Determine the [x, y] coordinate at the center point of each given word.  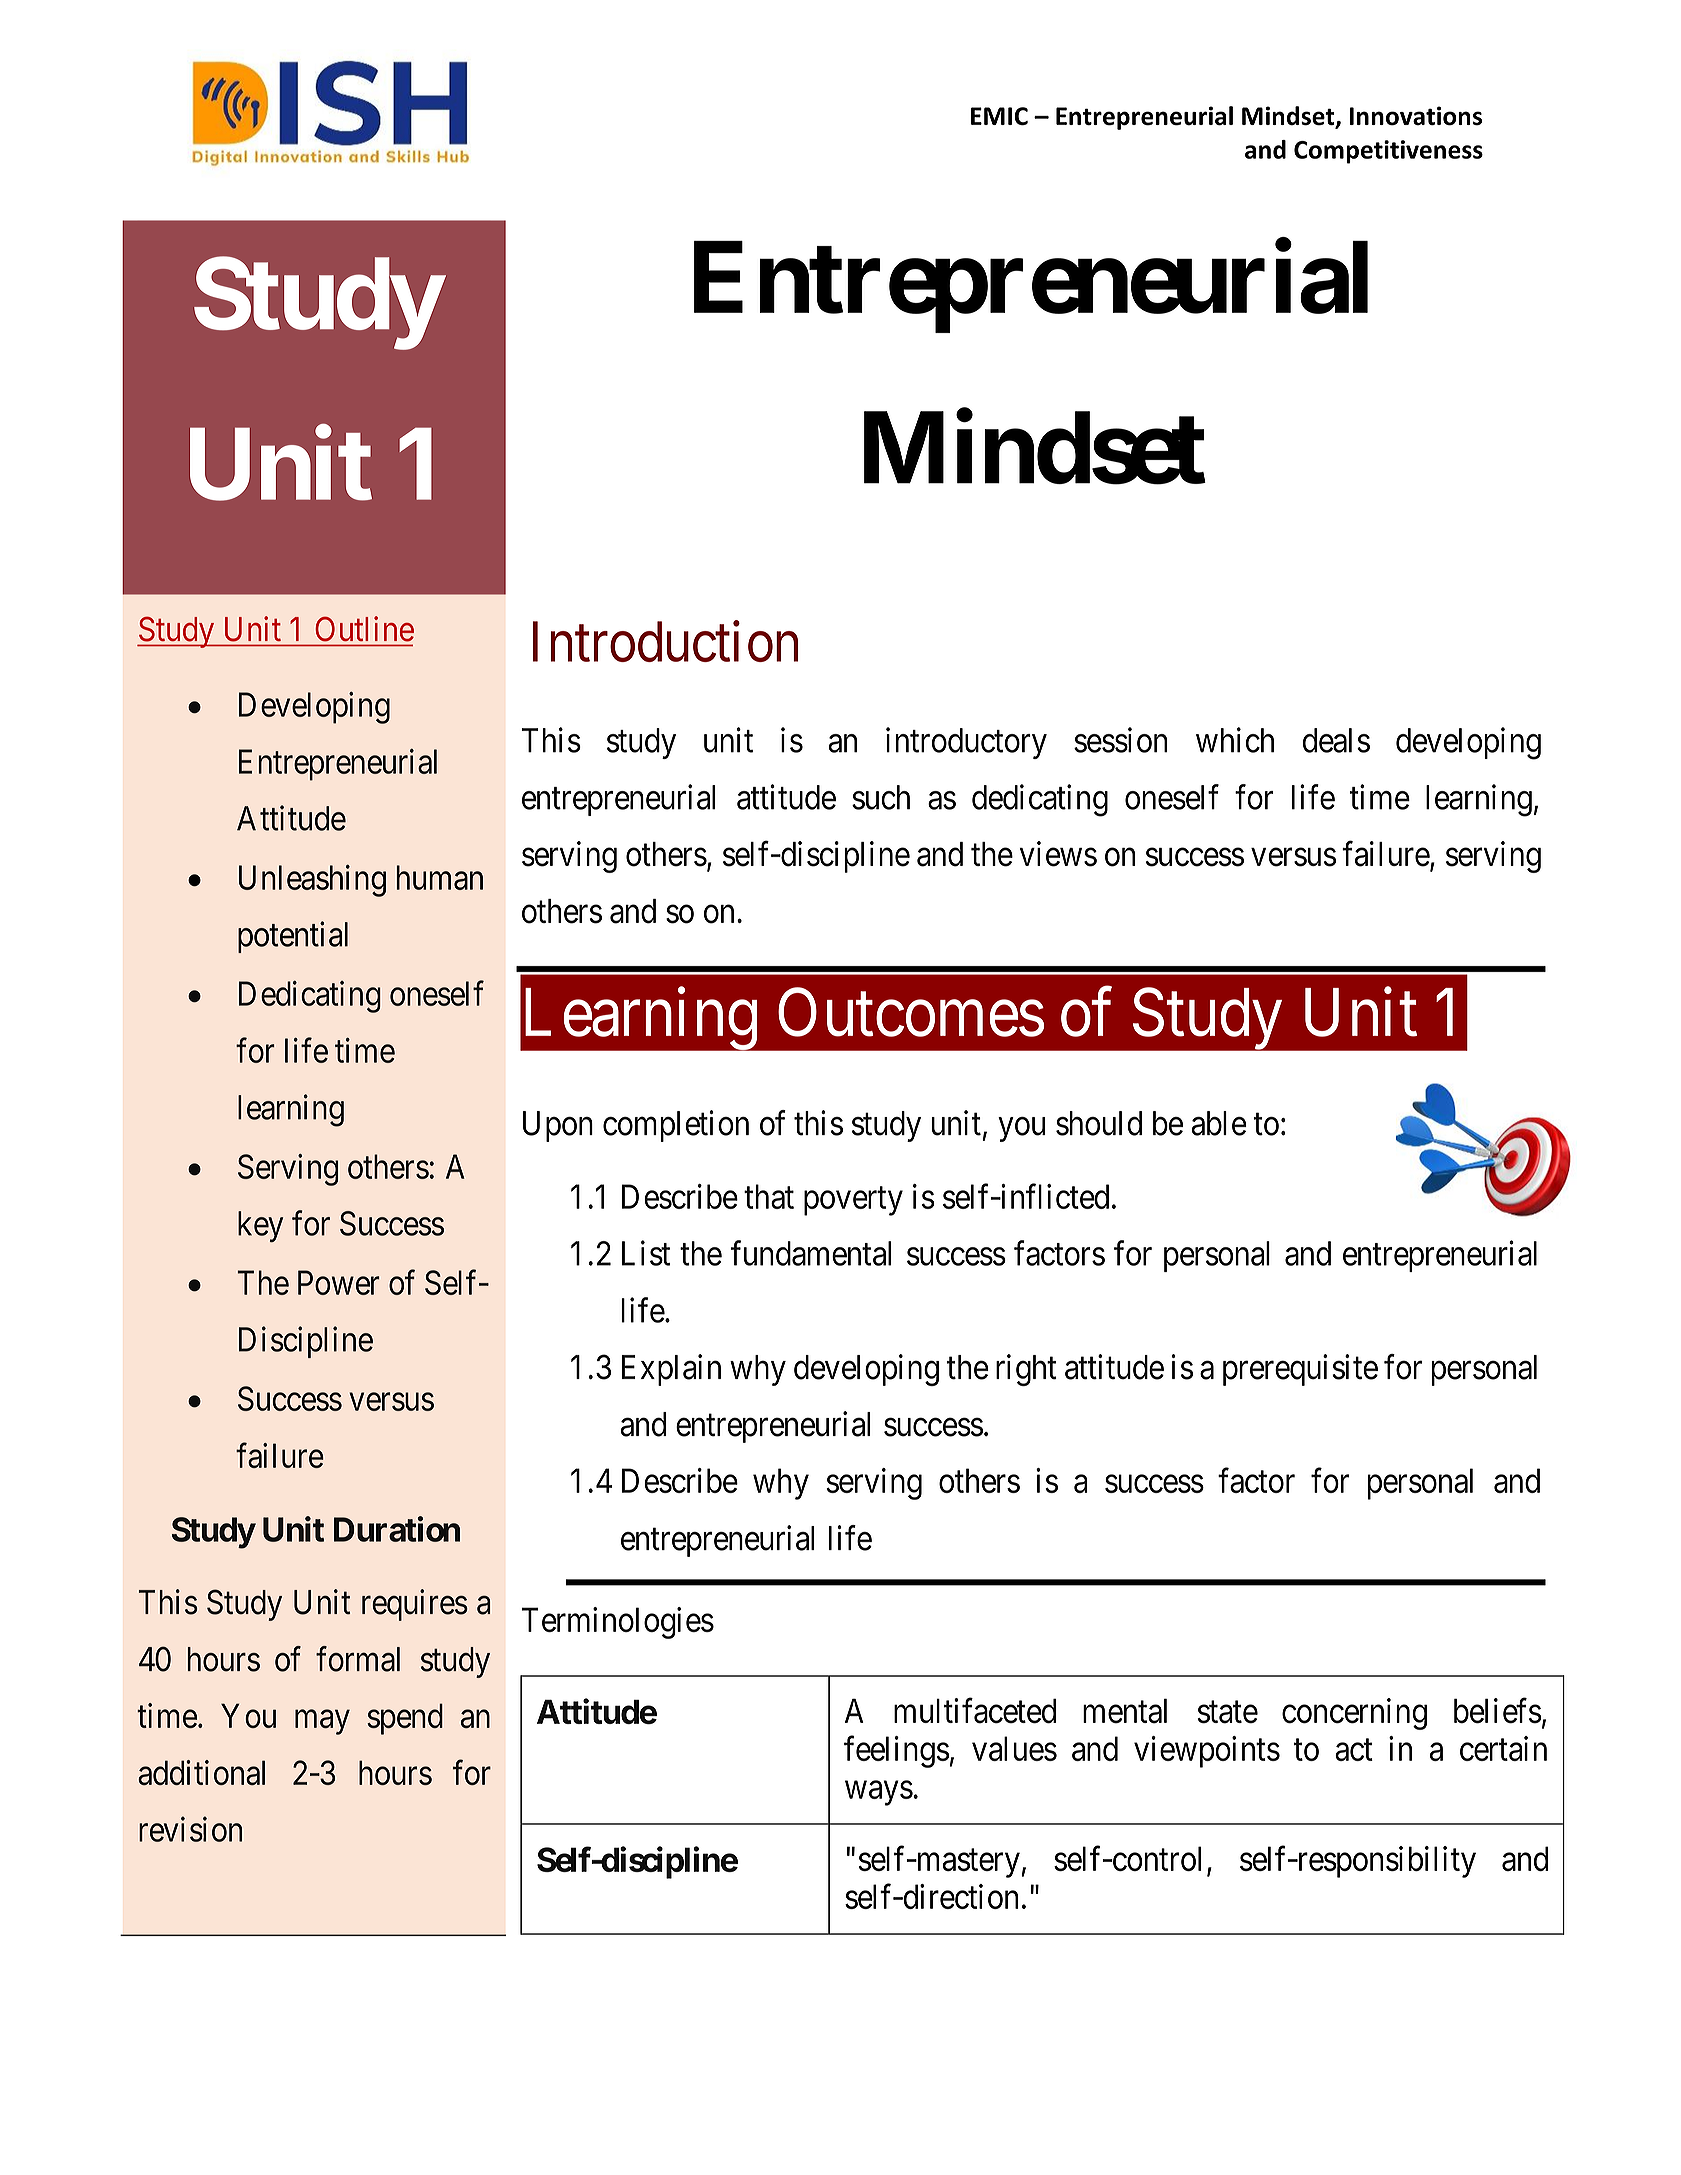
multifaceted [975, 1711]
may [322, 1722]
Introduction [665, 641]
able [1219, 1123]
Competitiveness [1388, 152]
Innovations [1416, 116]
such [881, 797]
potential [293, 937]
